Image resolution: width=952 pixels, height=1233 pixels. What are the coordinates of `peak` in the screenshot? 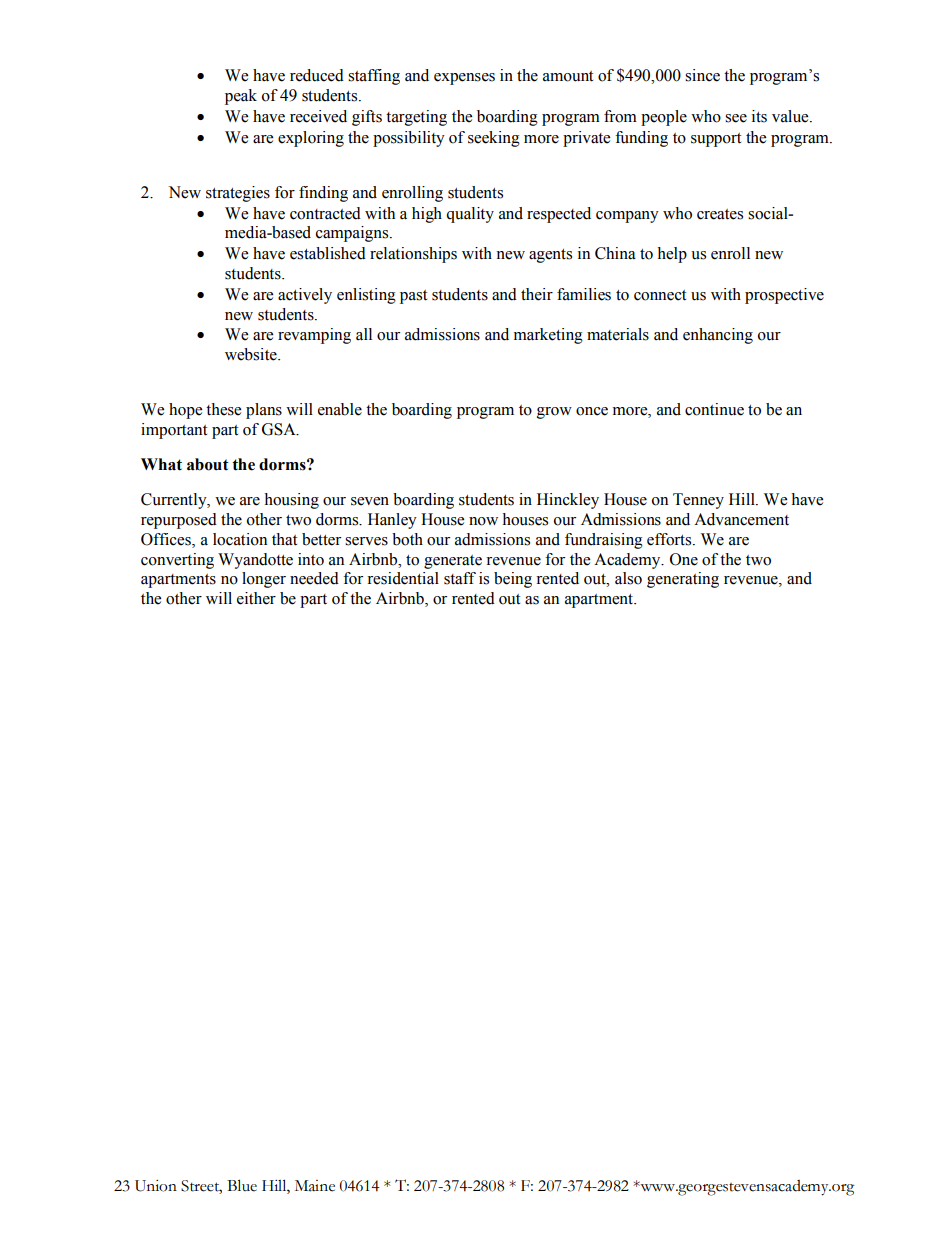 It's located at (241, 97).
